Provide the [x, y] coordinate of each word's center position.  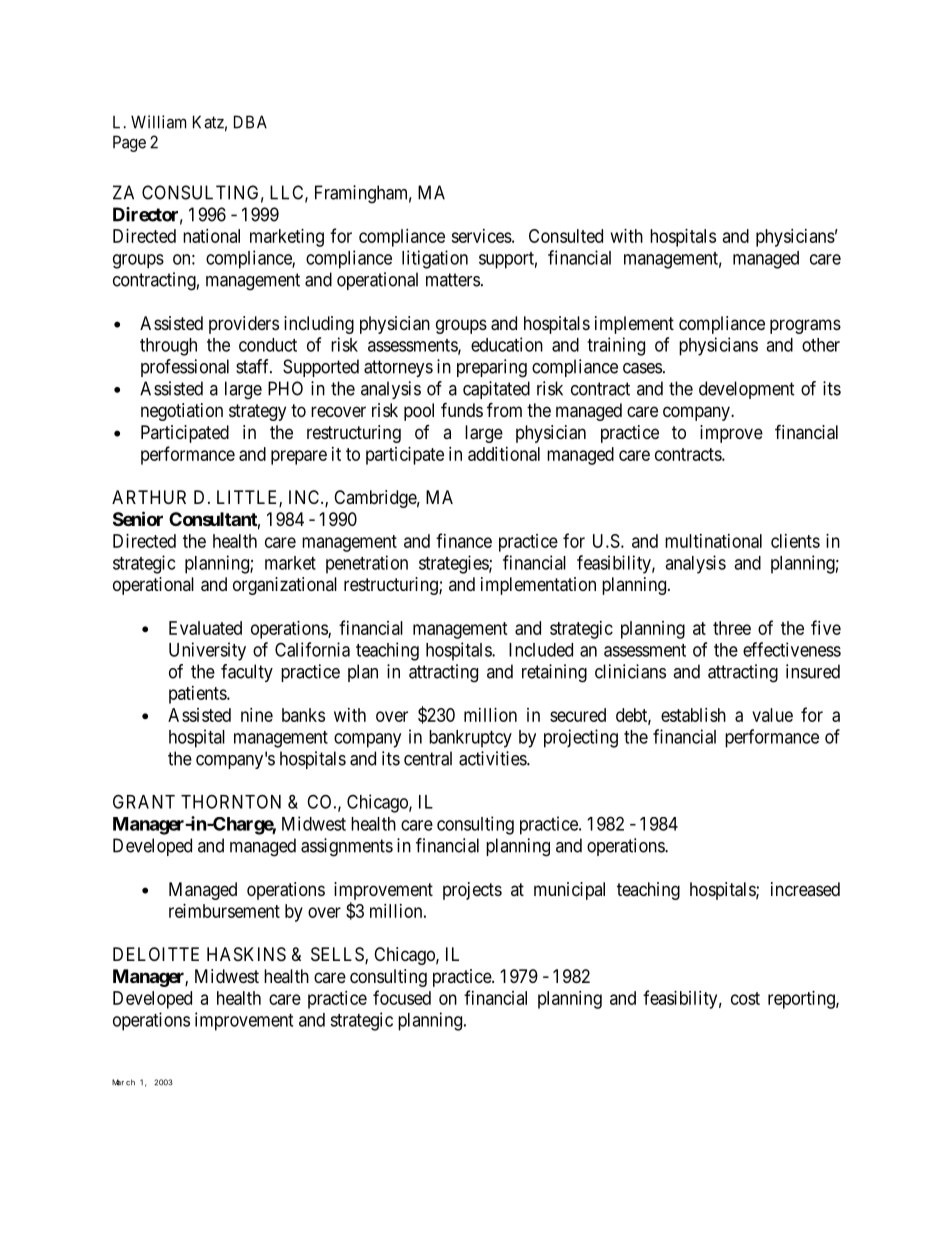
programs [805, 326]
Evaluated [205, 628]
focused [402, 997]
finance [464, 540]
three [732, 628]
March [123, 1082]
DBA [250, 122]
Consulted [566, 236]
